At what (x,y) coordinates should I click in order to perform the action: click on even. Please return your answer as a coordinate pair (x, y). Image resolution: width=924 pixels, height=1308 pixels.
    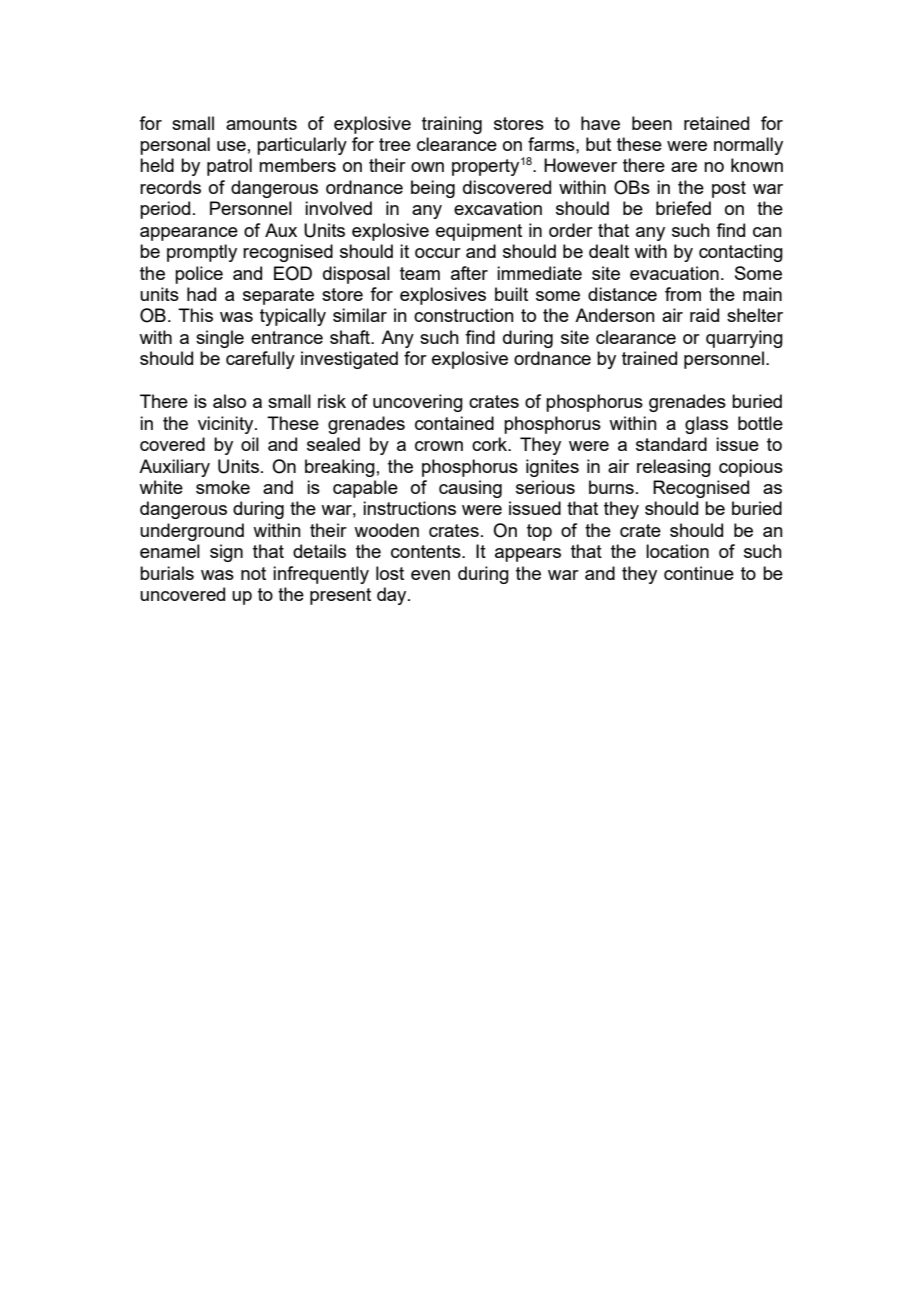
    Looking at the image, I should click on (430, 575).
